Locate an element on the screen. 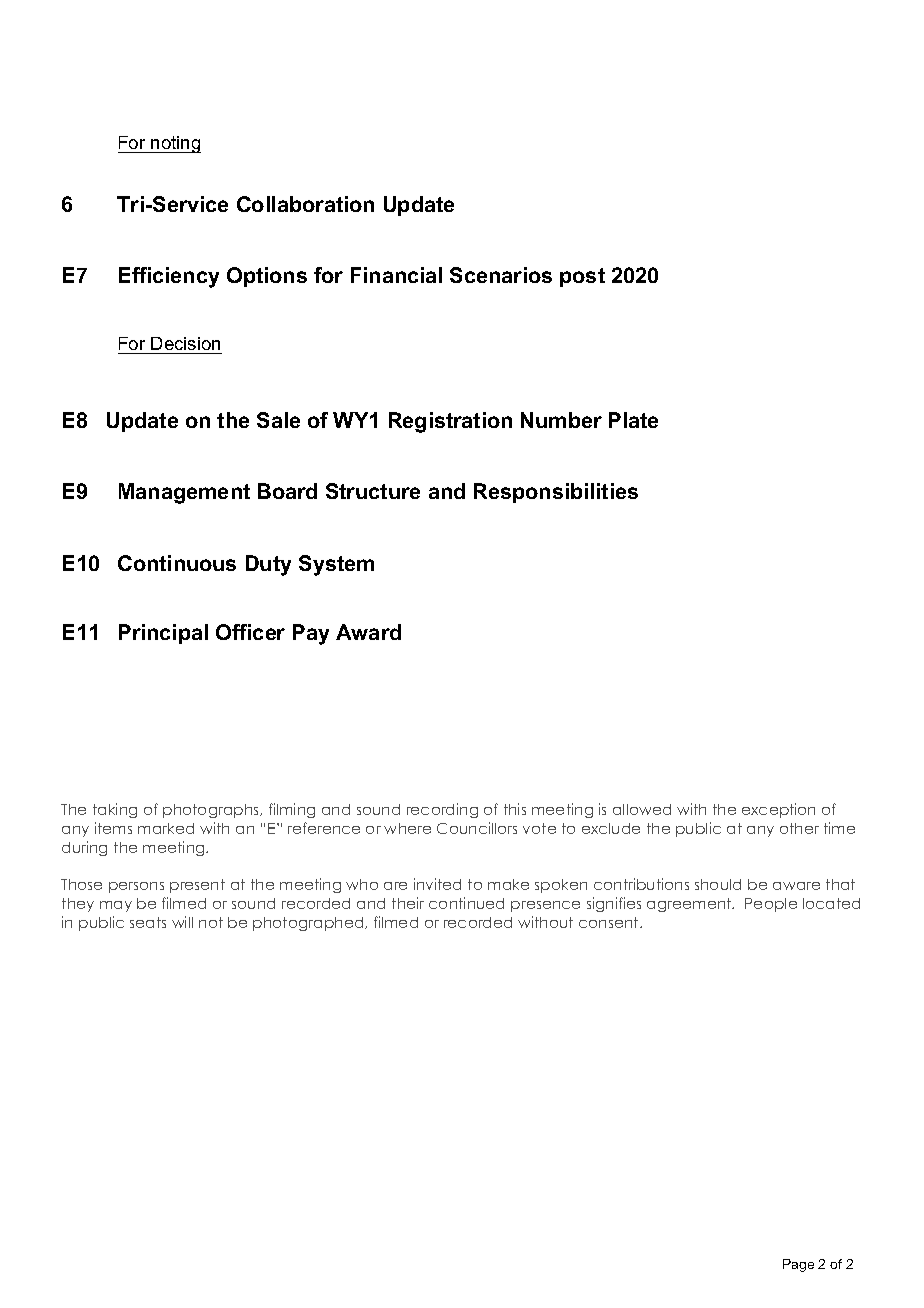  consent is located at coordinates (610, 922).
